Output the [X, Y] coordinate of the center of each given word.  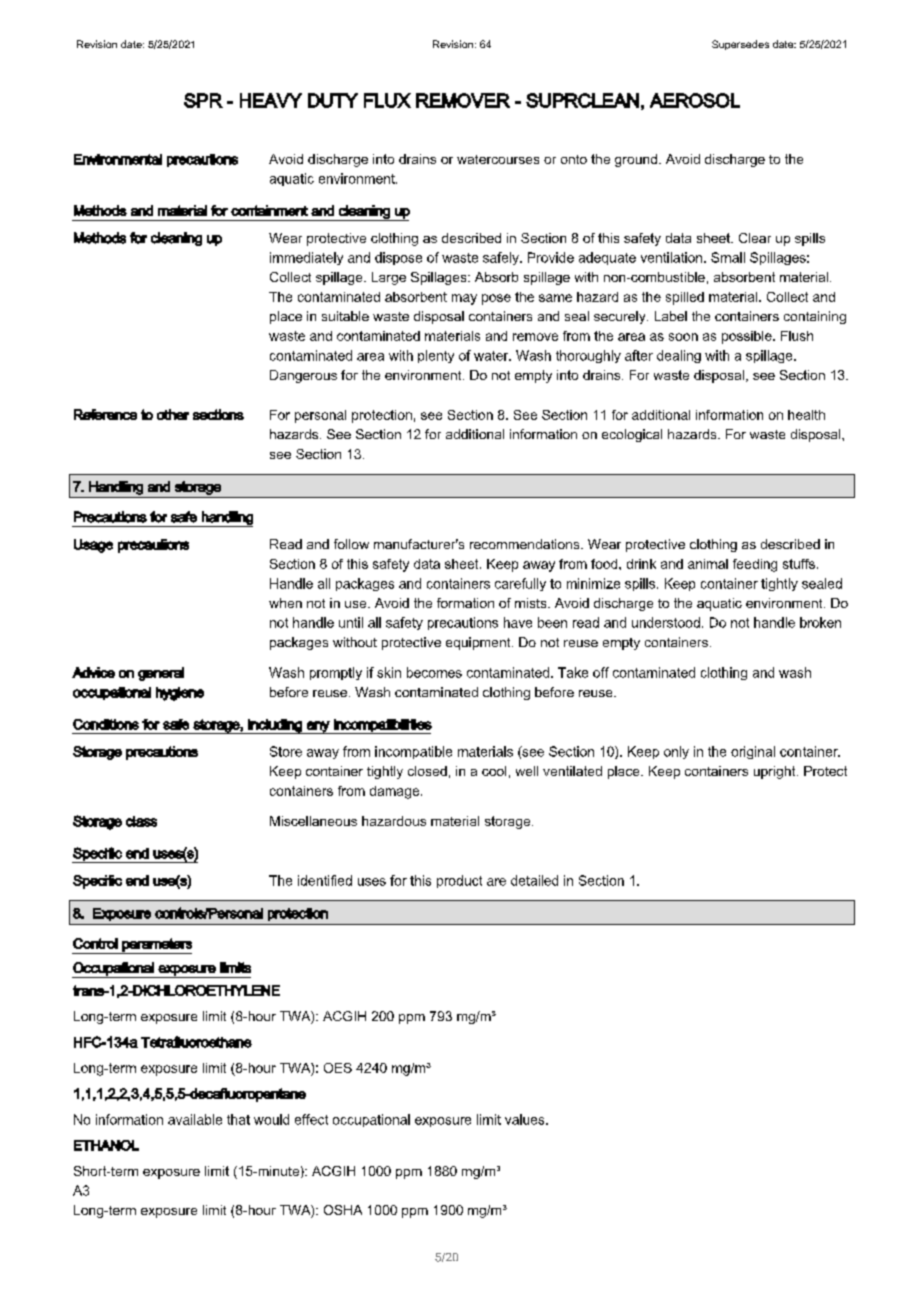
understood [666, 622]
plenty [436, 356]
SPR [203, 100]
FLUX [387, 100]
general [161, 674]
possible [748, 337]
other [173, 414]
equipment [479, 643]
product [459, 881]
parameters [156, 946]
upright [776, 772]
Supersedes [740, 45]
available [195, 1119]
